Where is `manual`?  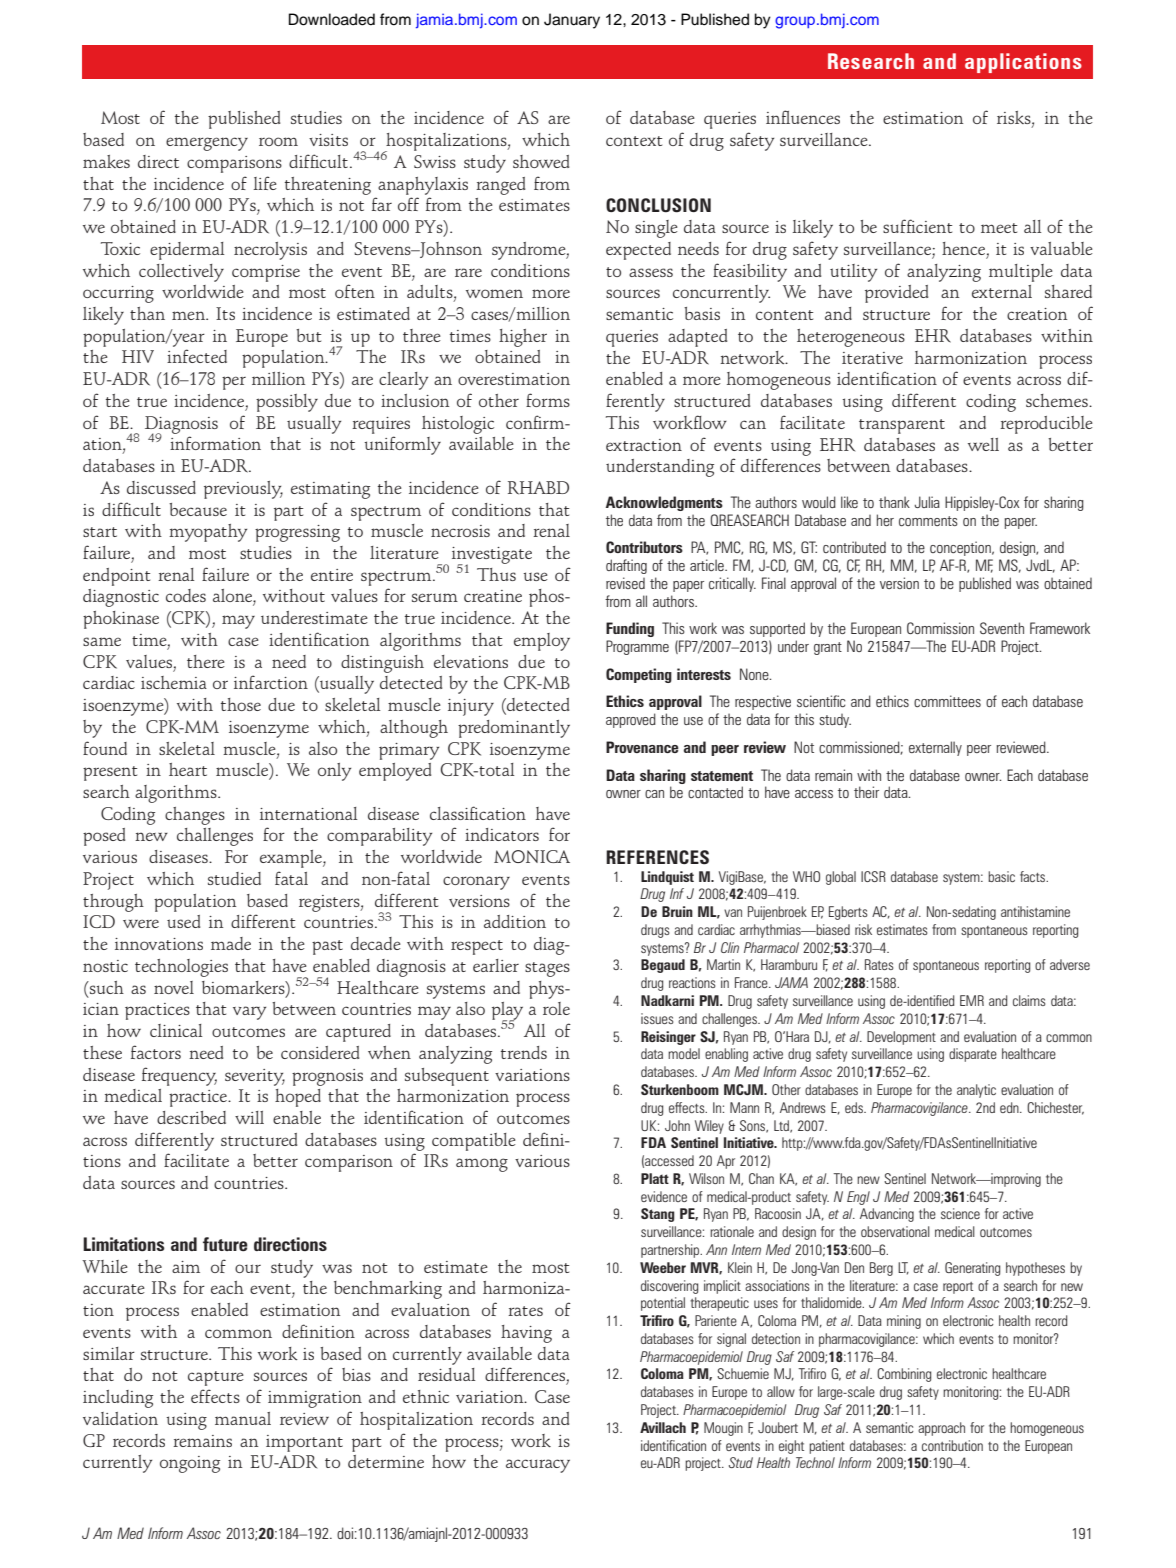 manual is located at coordinates (243, 1418).
